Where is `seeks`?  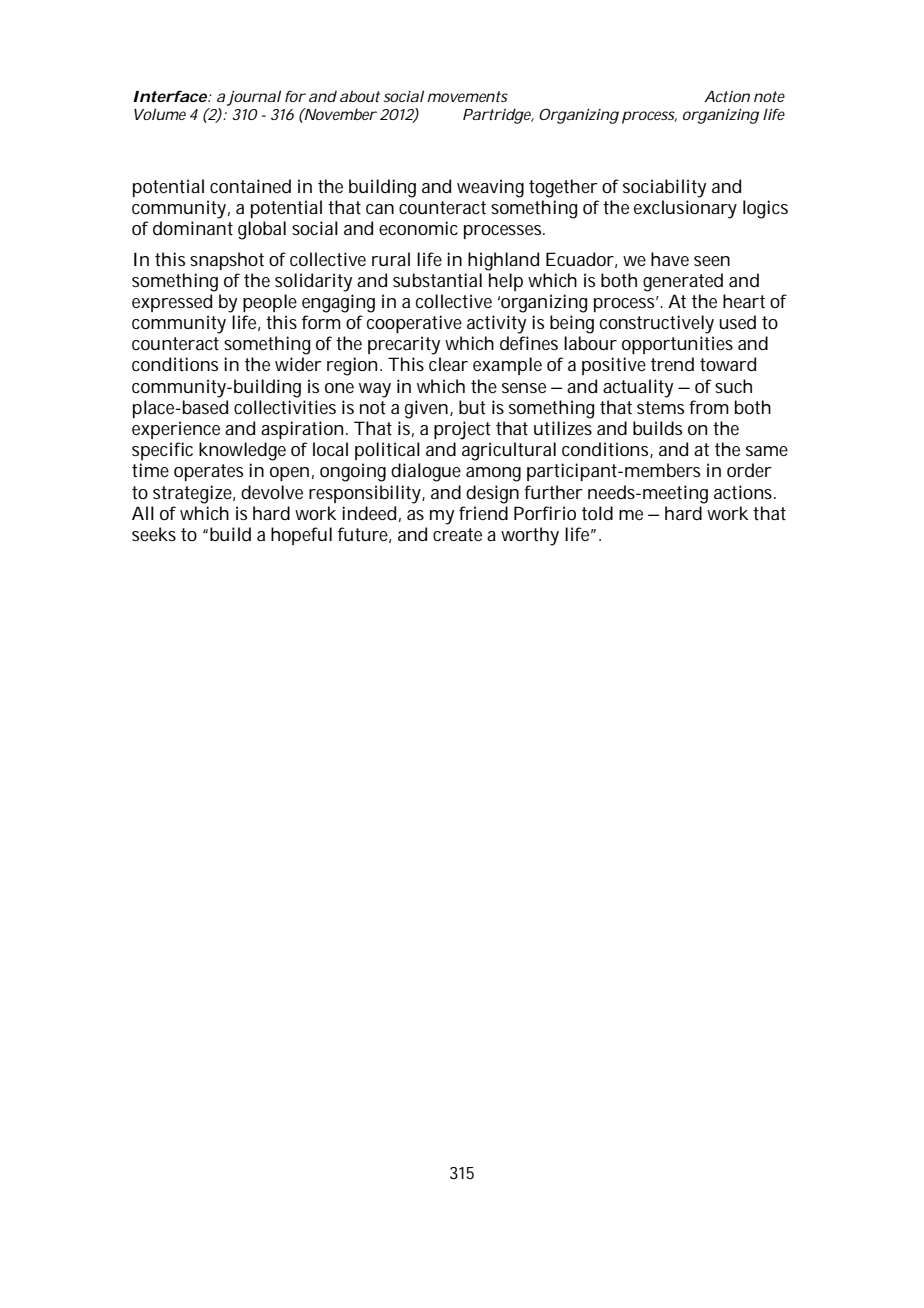
seeks is located at coordinates (154, 534).
